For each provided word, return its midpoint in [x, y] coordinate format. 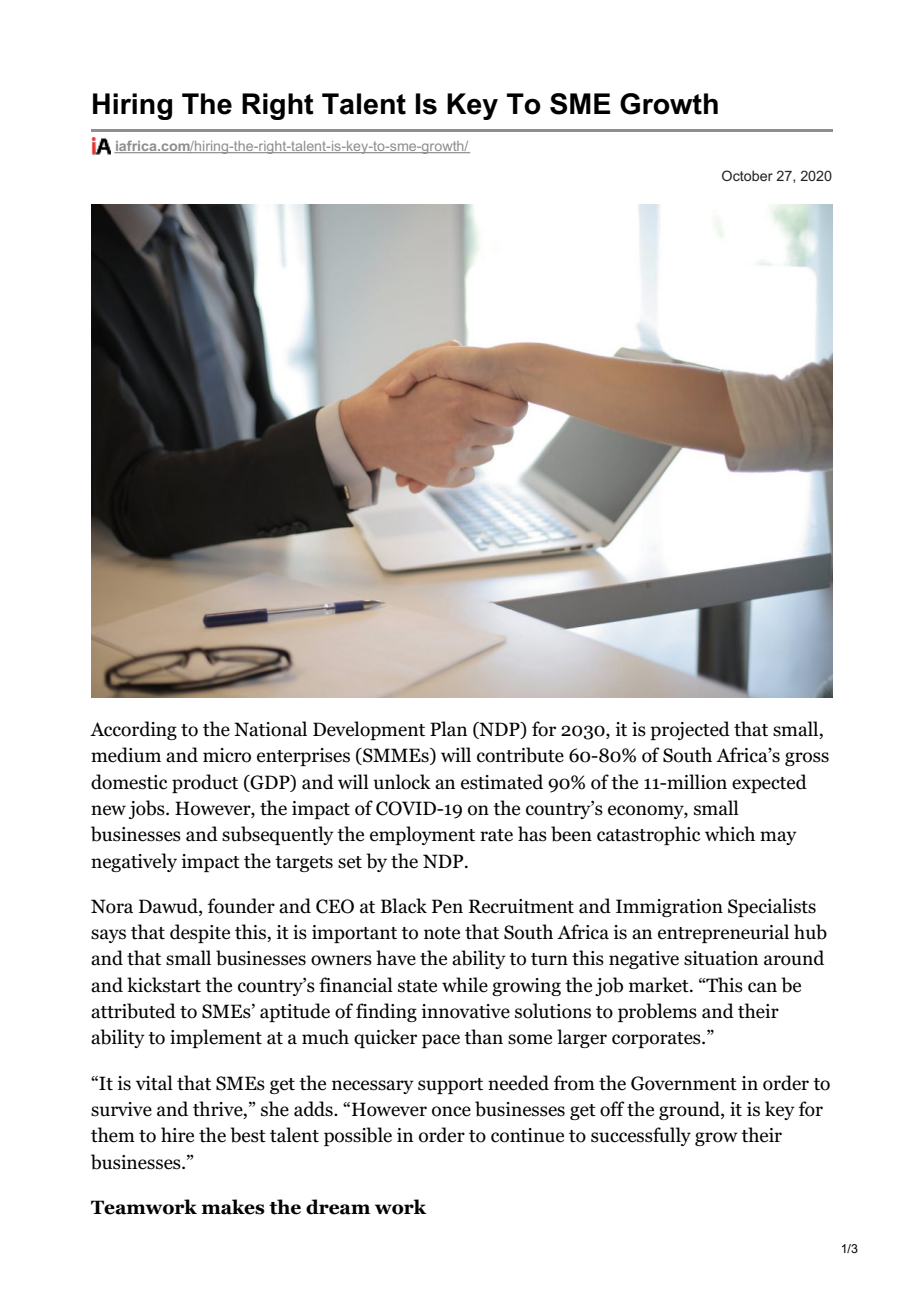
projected [690, 730]
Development [369, 730]
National [270, 729]
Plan [448, 729]
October [747, 175]
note [442, 933]
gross [807, 759]
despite [200, 933]
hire [177, 1135]
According [133, 730]
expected [769, 783]
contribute [520, 755]
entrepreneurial [723, 933]
